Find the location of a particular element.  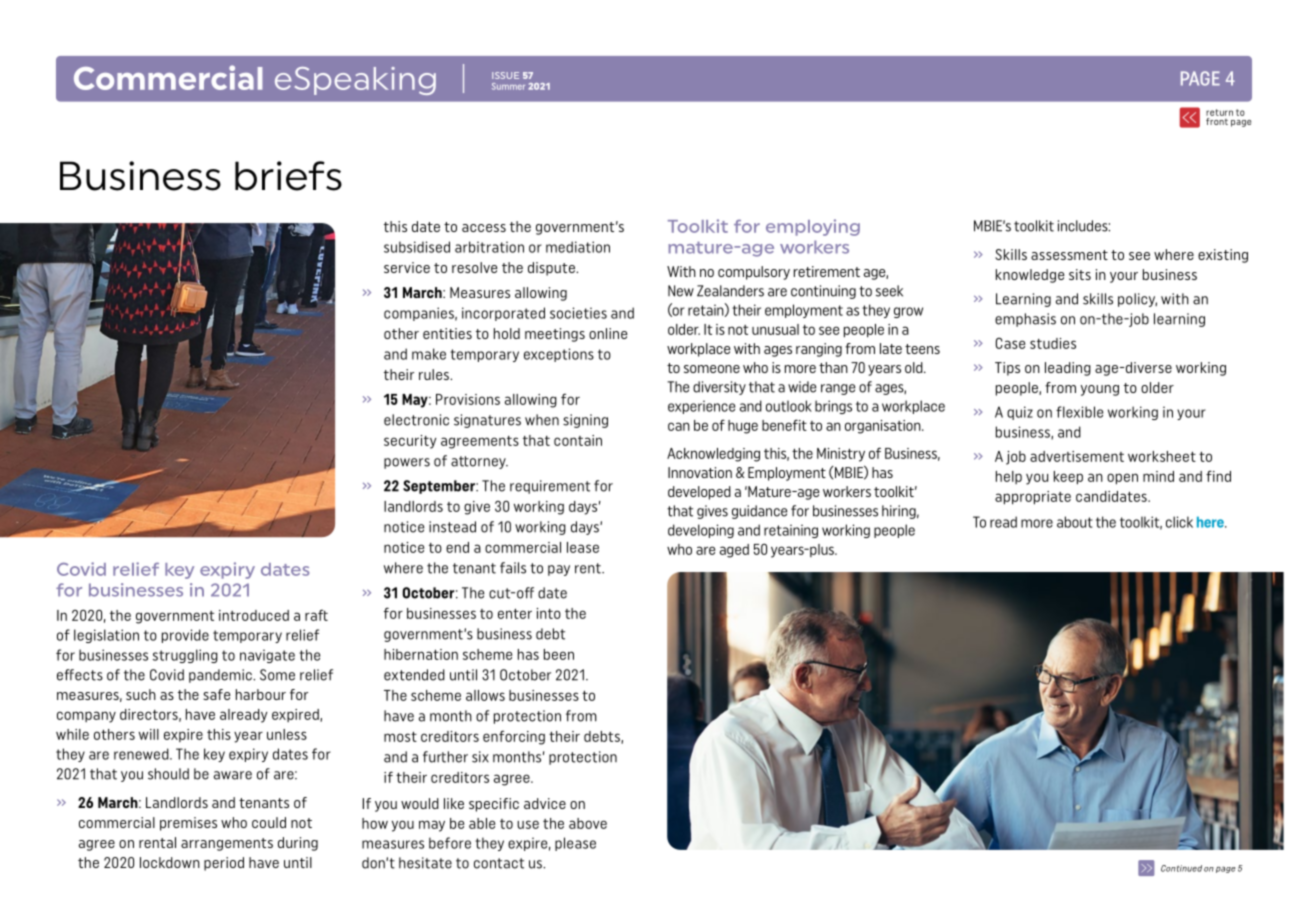

advice is located at coordinates (545, 803).
